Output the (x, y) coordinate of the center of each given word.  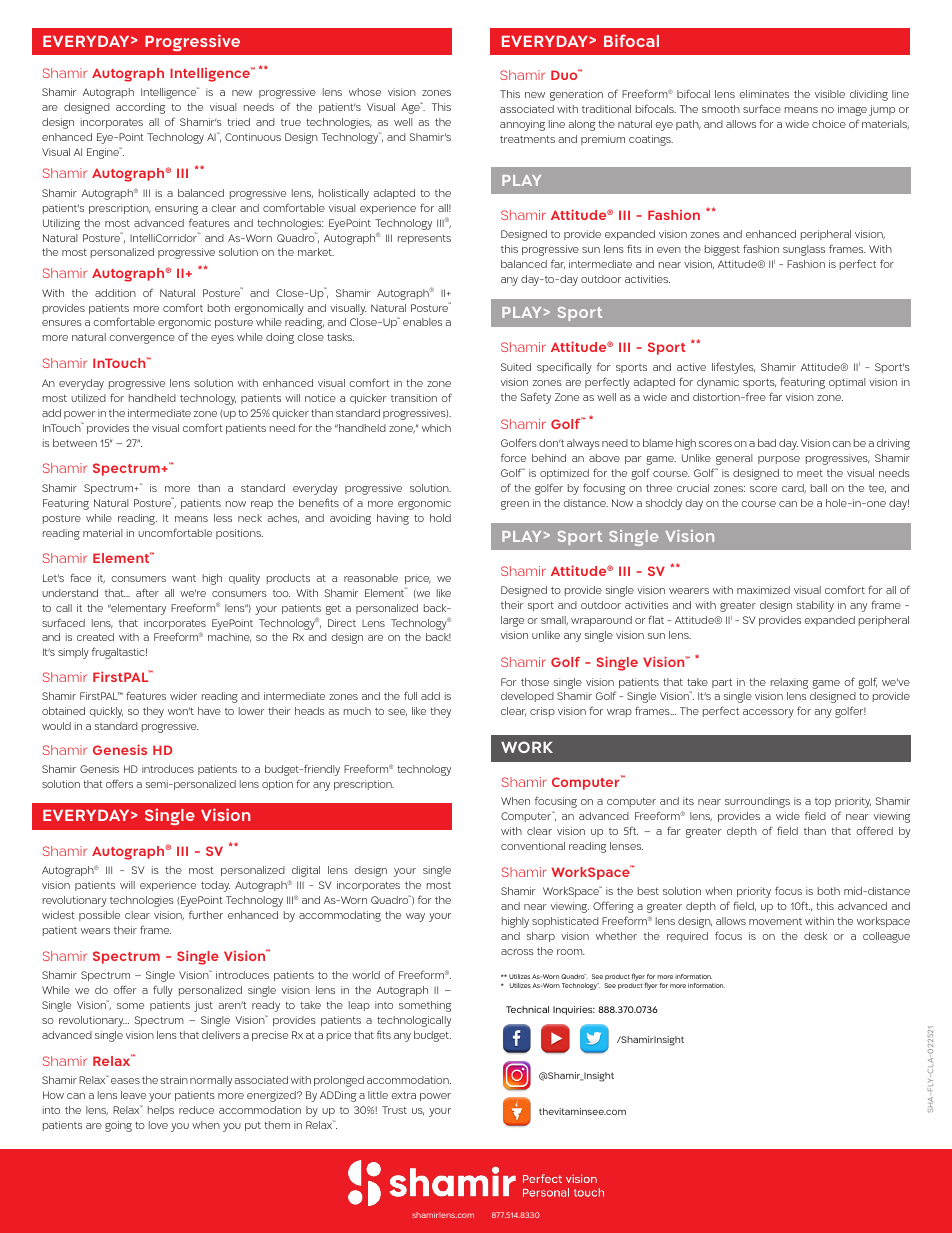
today (215, 886)
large (512, 621)
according (140, 108)
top (823, 802)
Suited (516, 367)
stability (815, 606)
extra (404, 1095)
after (147, 592)
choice (829, 124)
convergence (142, 339)
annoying (522, 125)
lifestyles (733, 368)
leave (133, 1095)
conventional (533, 846)
